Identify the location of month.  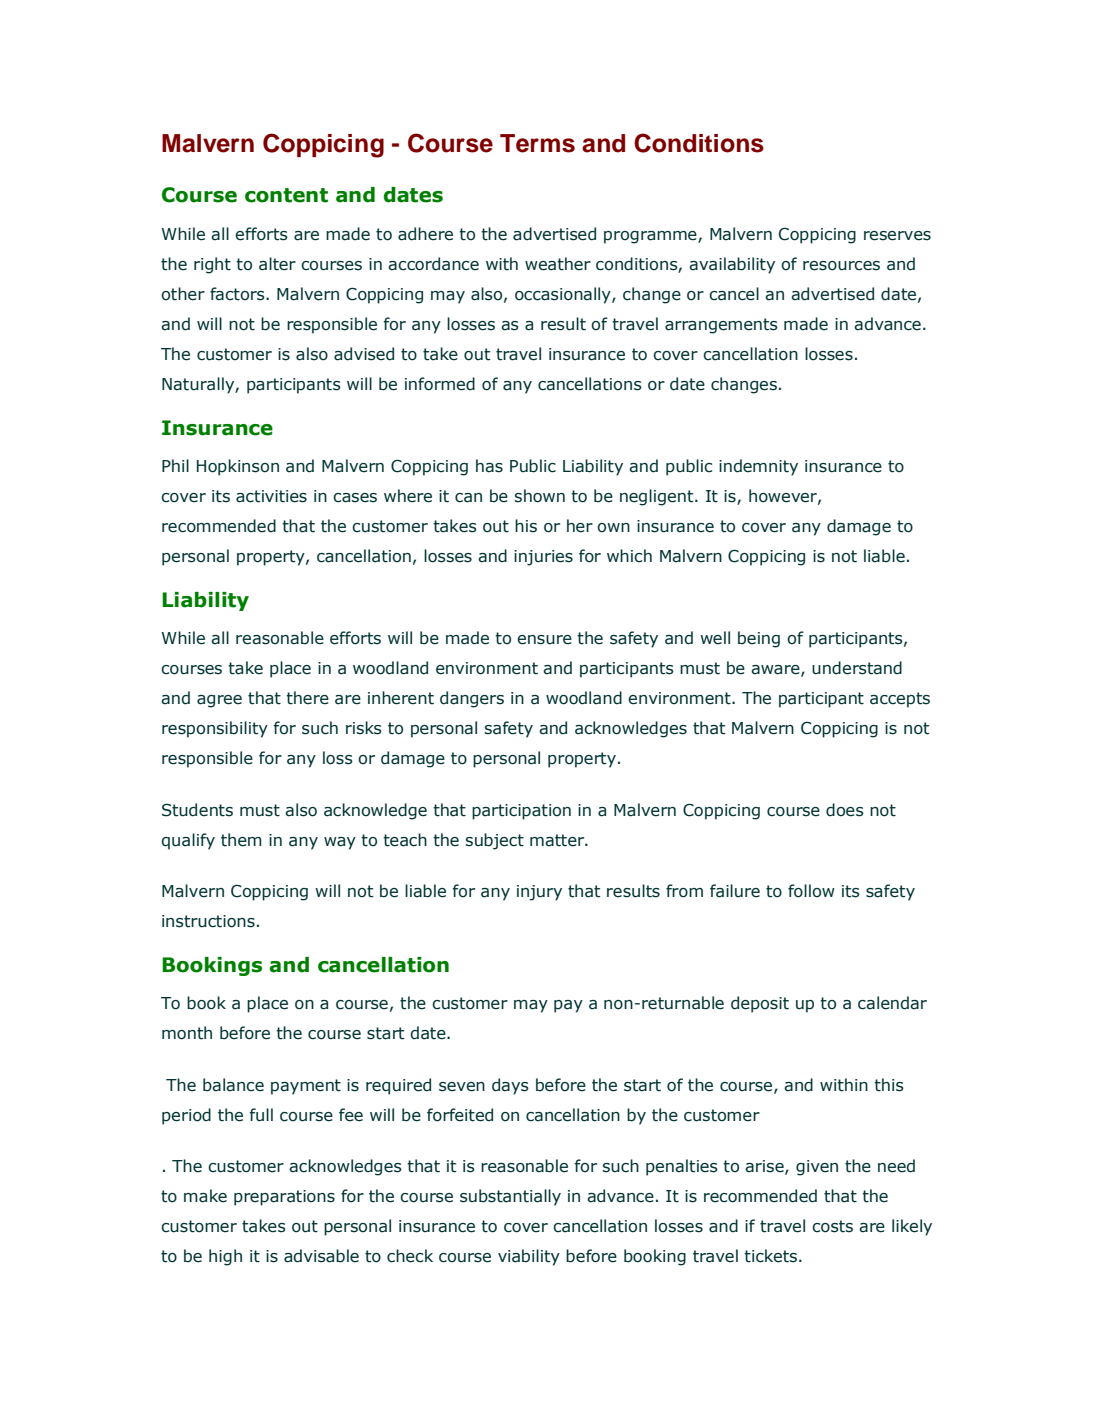
(187, 1033).
